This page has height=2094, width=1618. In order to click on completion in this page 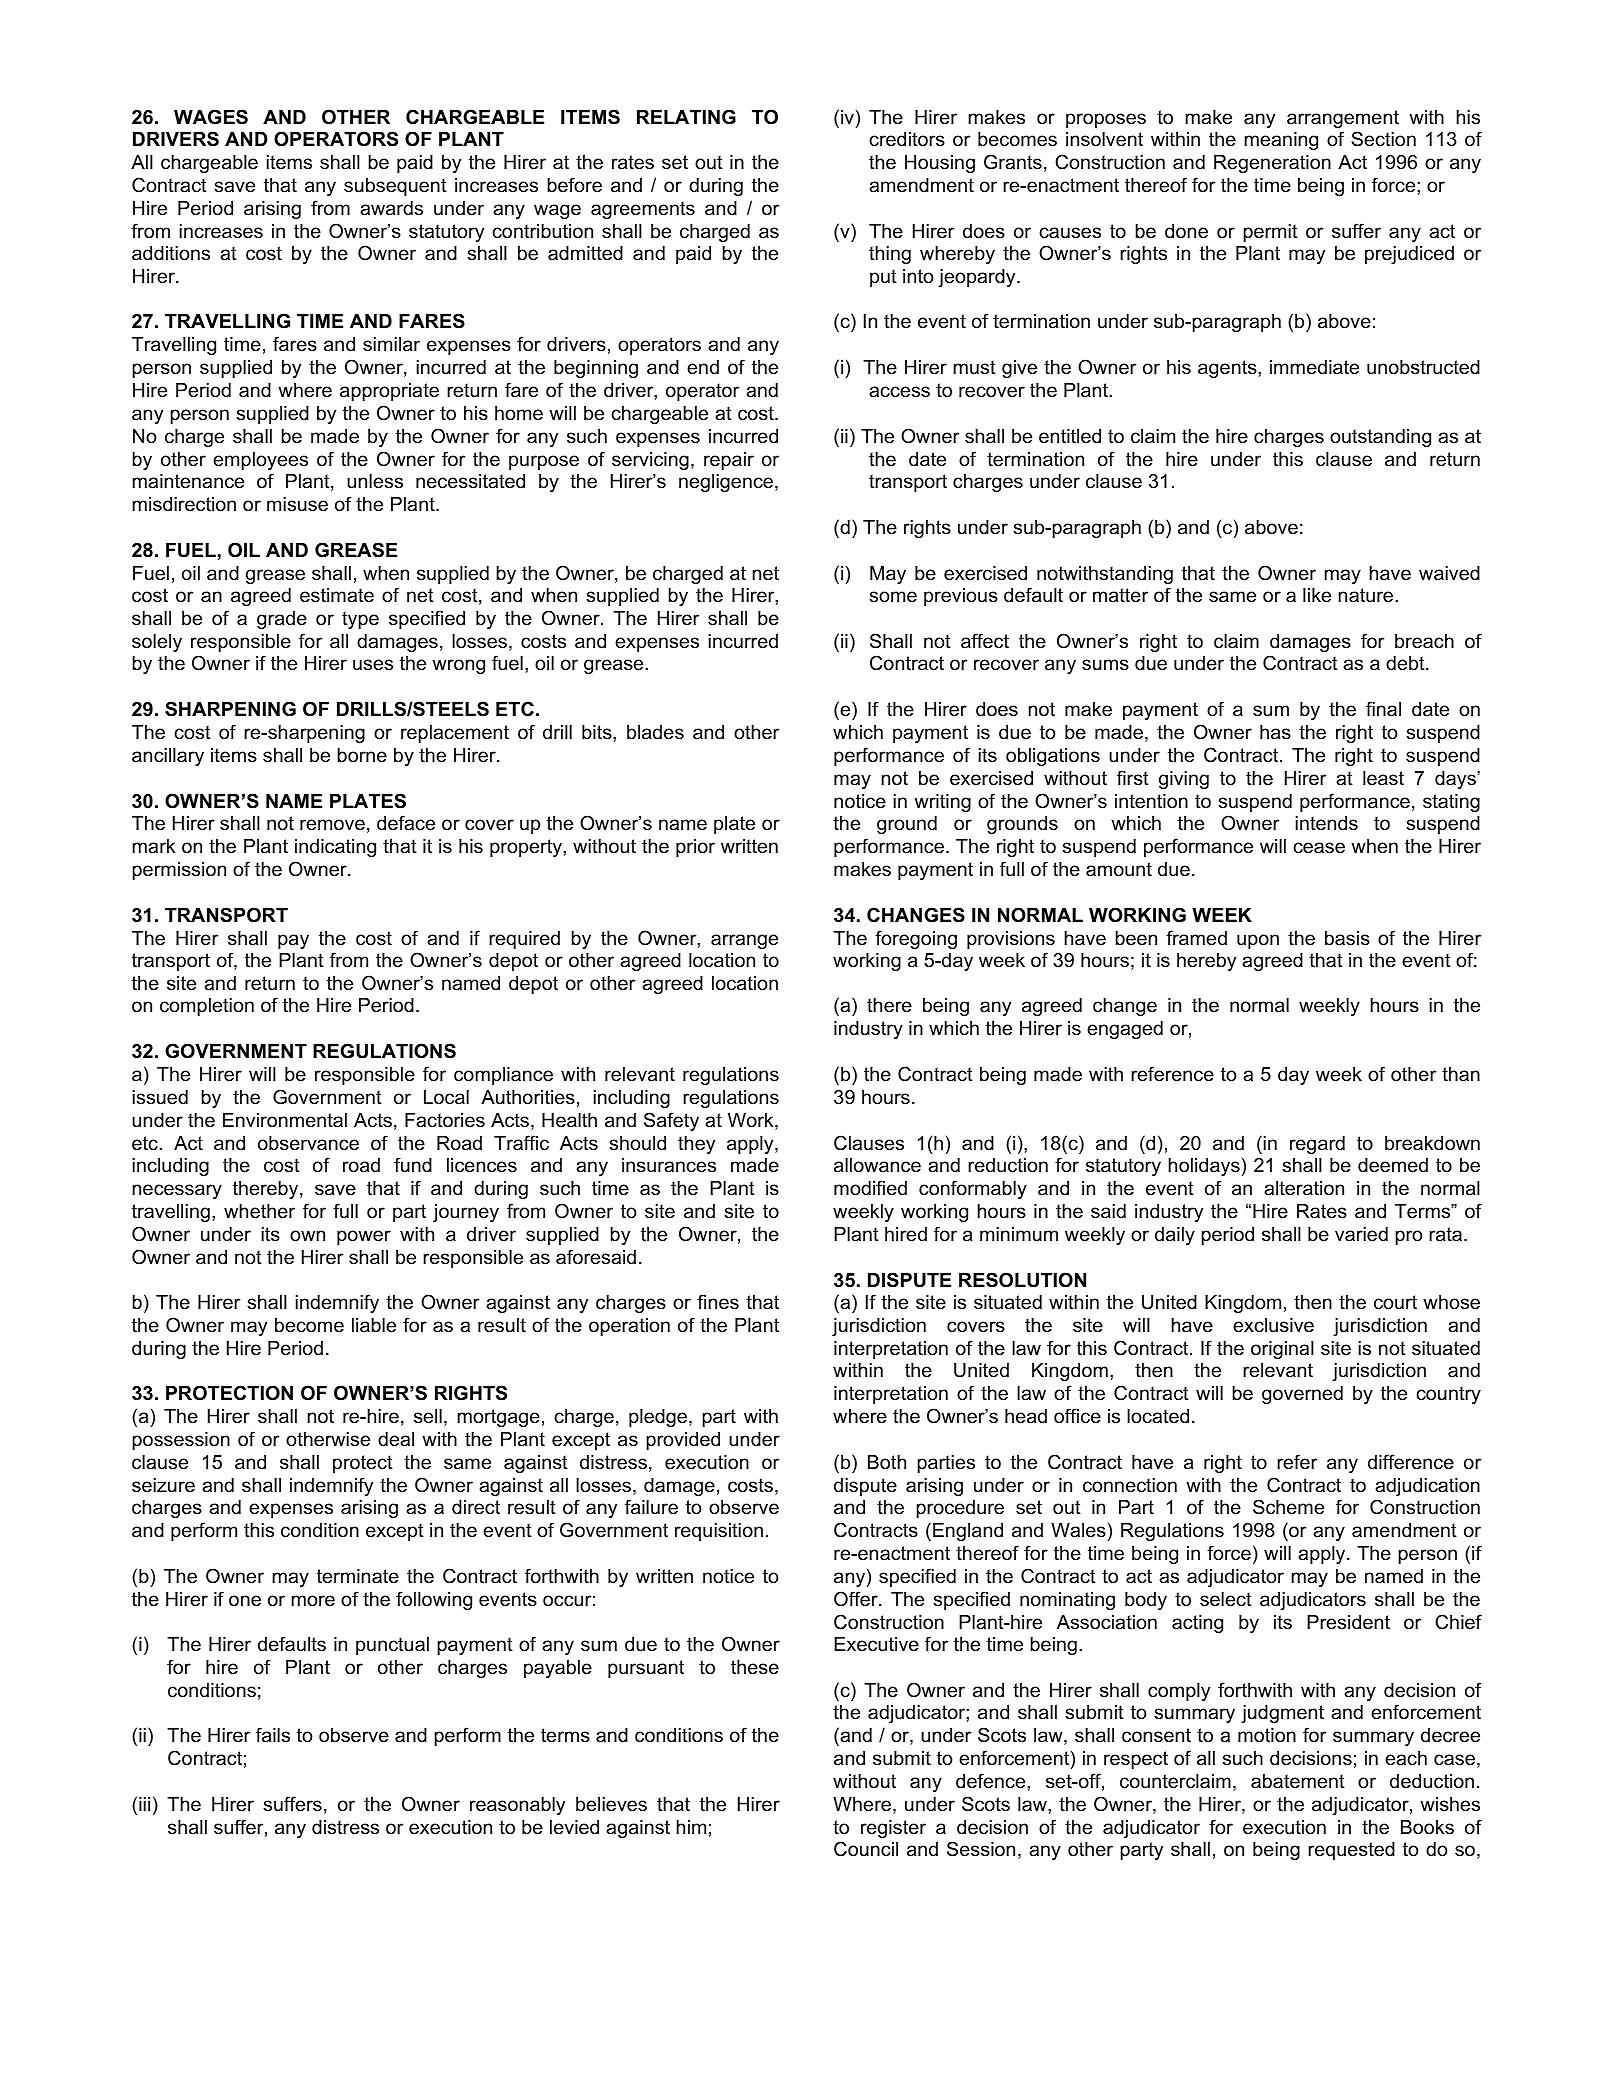, I will do `click(207, 1007)`.
